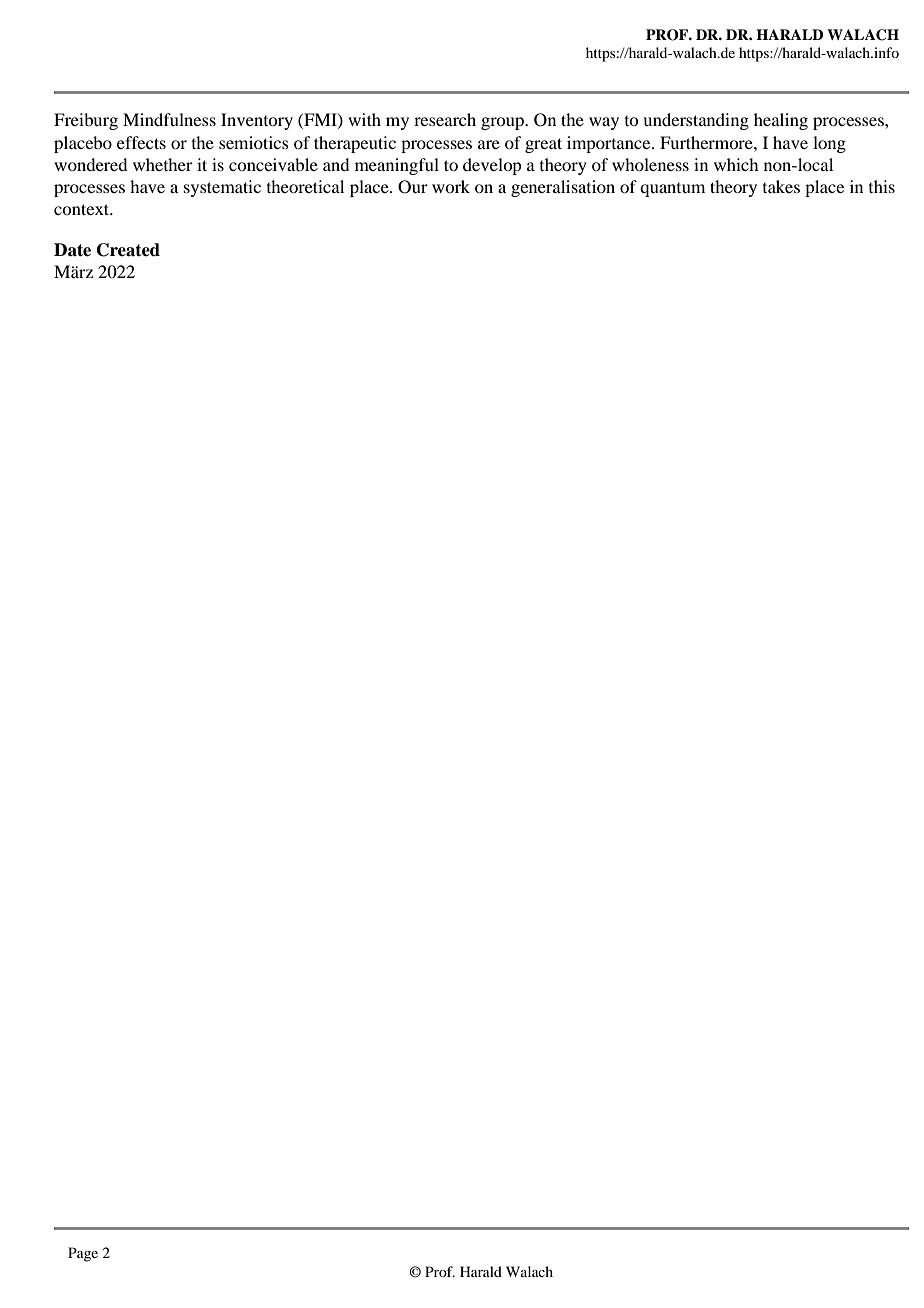 Image resolution: width=924 pixels, height=1308 pixels. I want to click on are, so click(489, 144).
